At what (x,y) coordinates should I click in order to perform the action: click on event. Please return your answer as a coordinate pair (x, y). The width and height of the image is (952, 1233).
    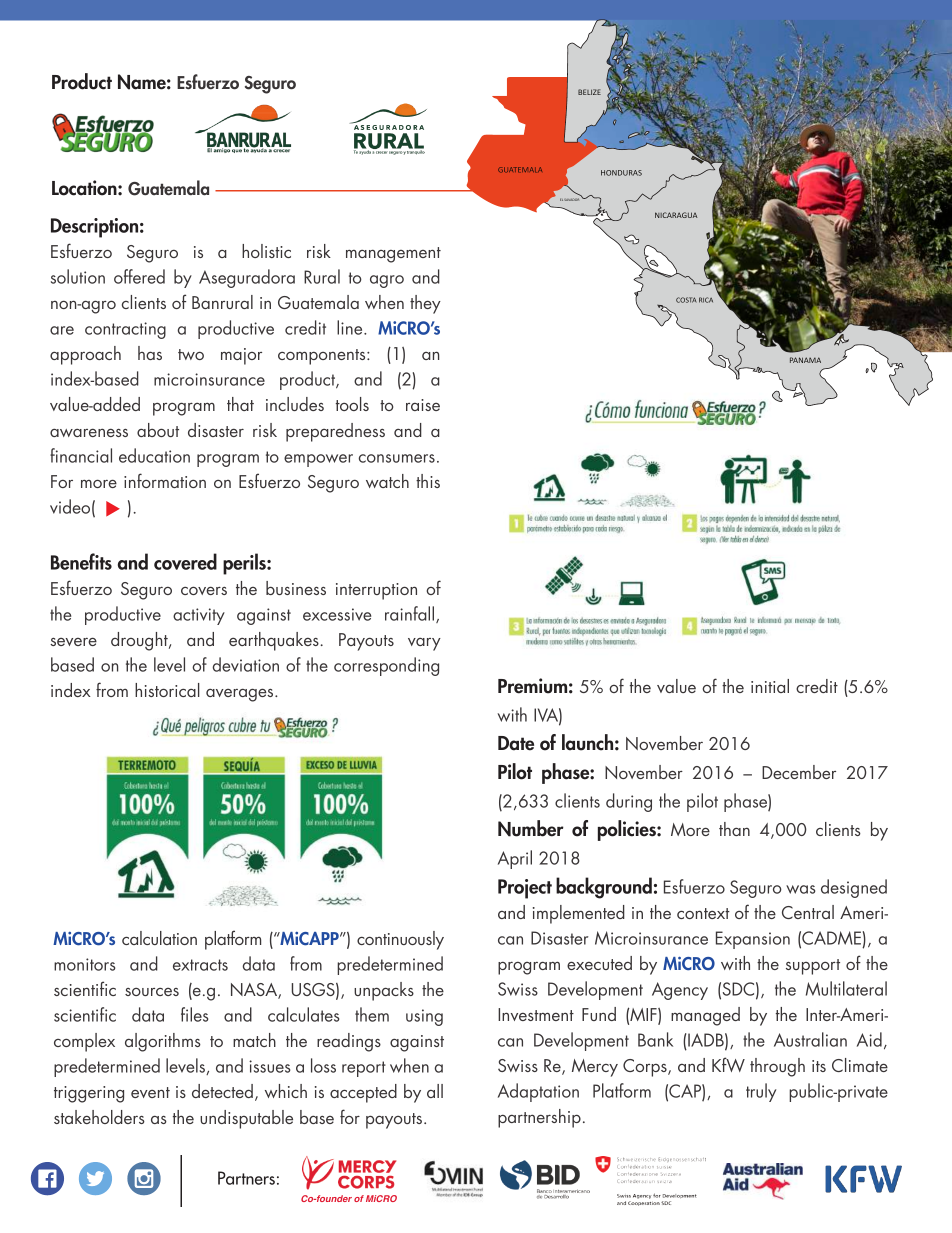
    Looking at the image, I should click on (150, 1092).
